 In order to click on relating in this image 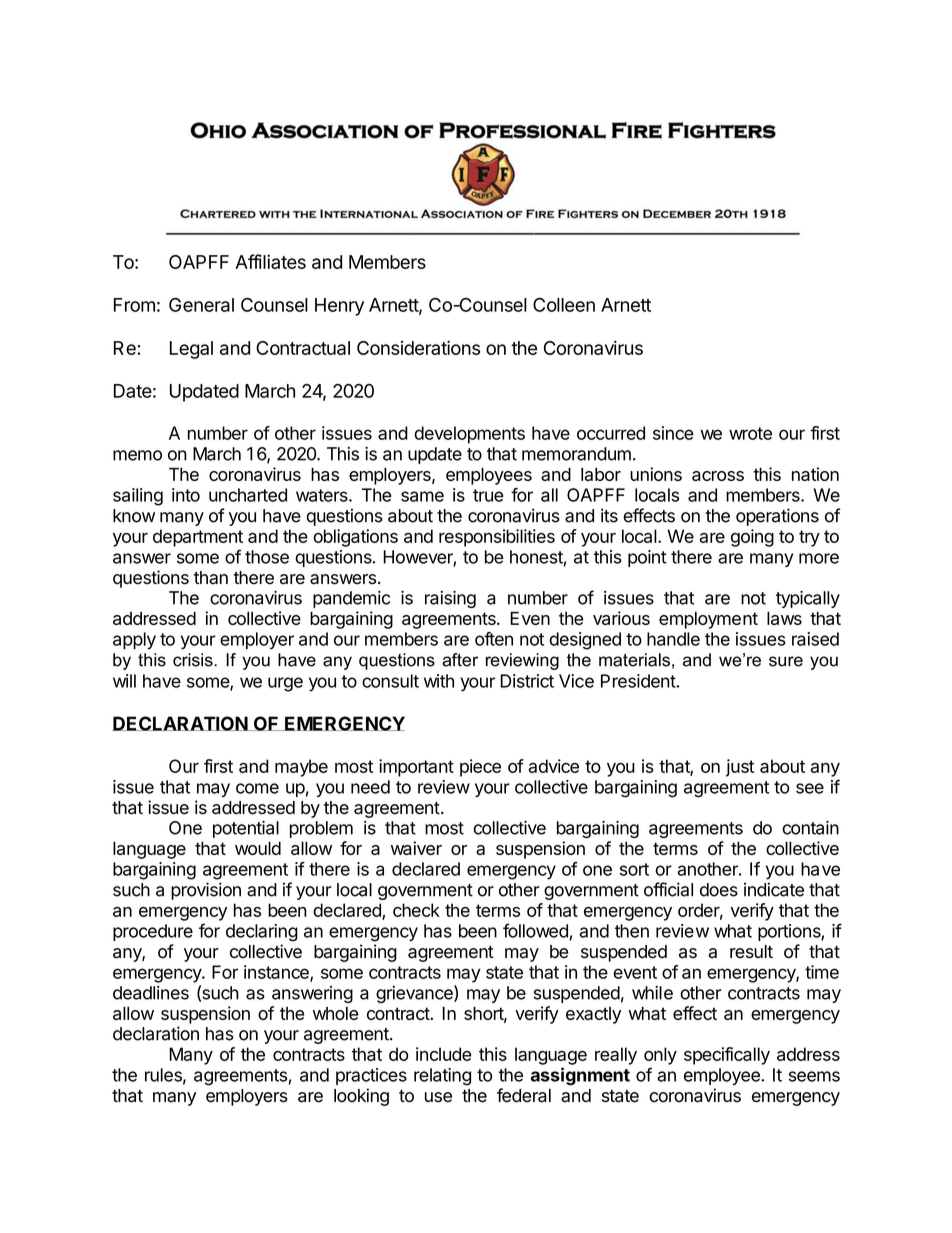, I will do `click(442, 1077)`.
